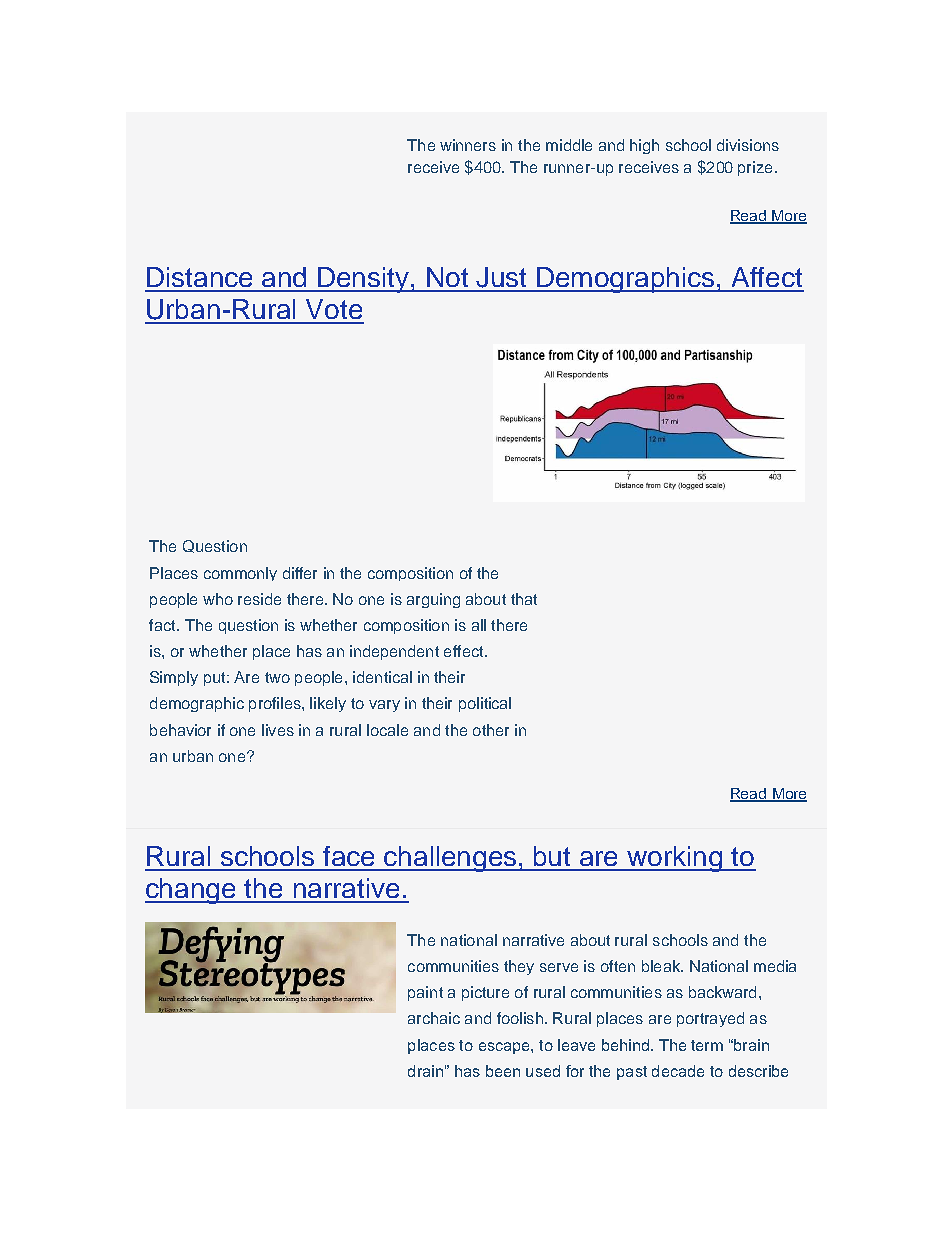  Describe the element at coordinates (468, 145) in the page. I see `winners` at that location.
